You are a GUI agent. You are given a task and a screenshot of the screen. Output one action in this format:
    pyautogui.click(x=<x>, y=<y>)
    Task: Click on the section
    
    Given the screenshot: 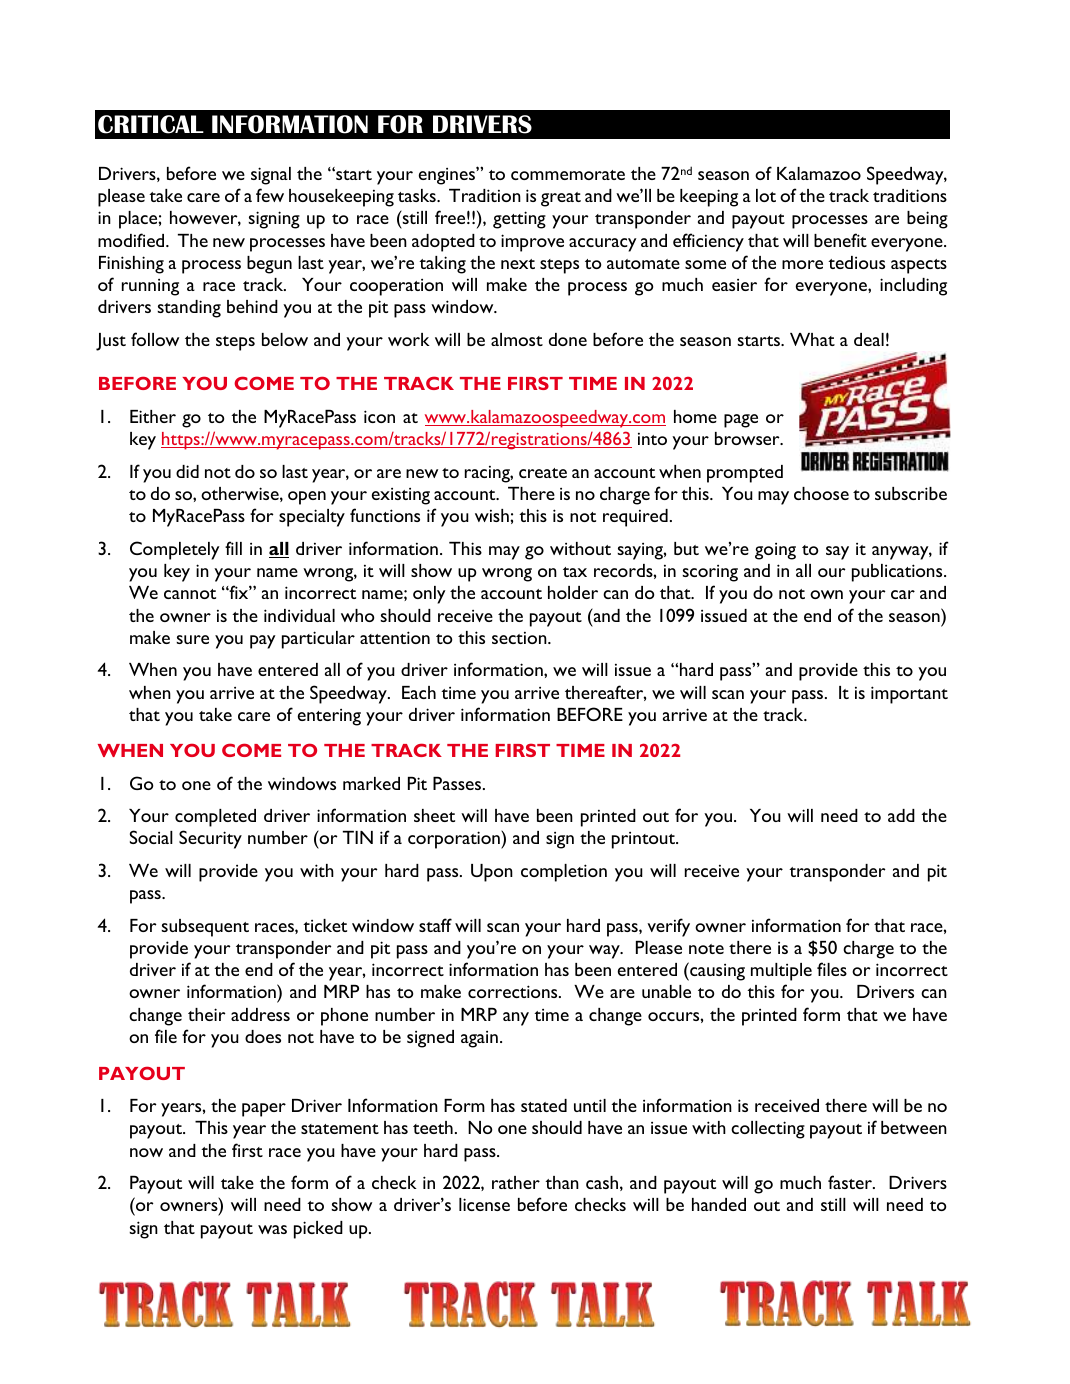 What is the action you would take?
    pyautogui.click(x=520, y=638)
